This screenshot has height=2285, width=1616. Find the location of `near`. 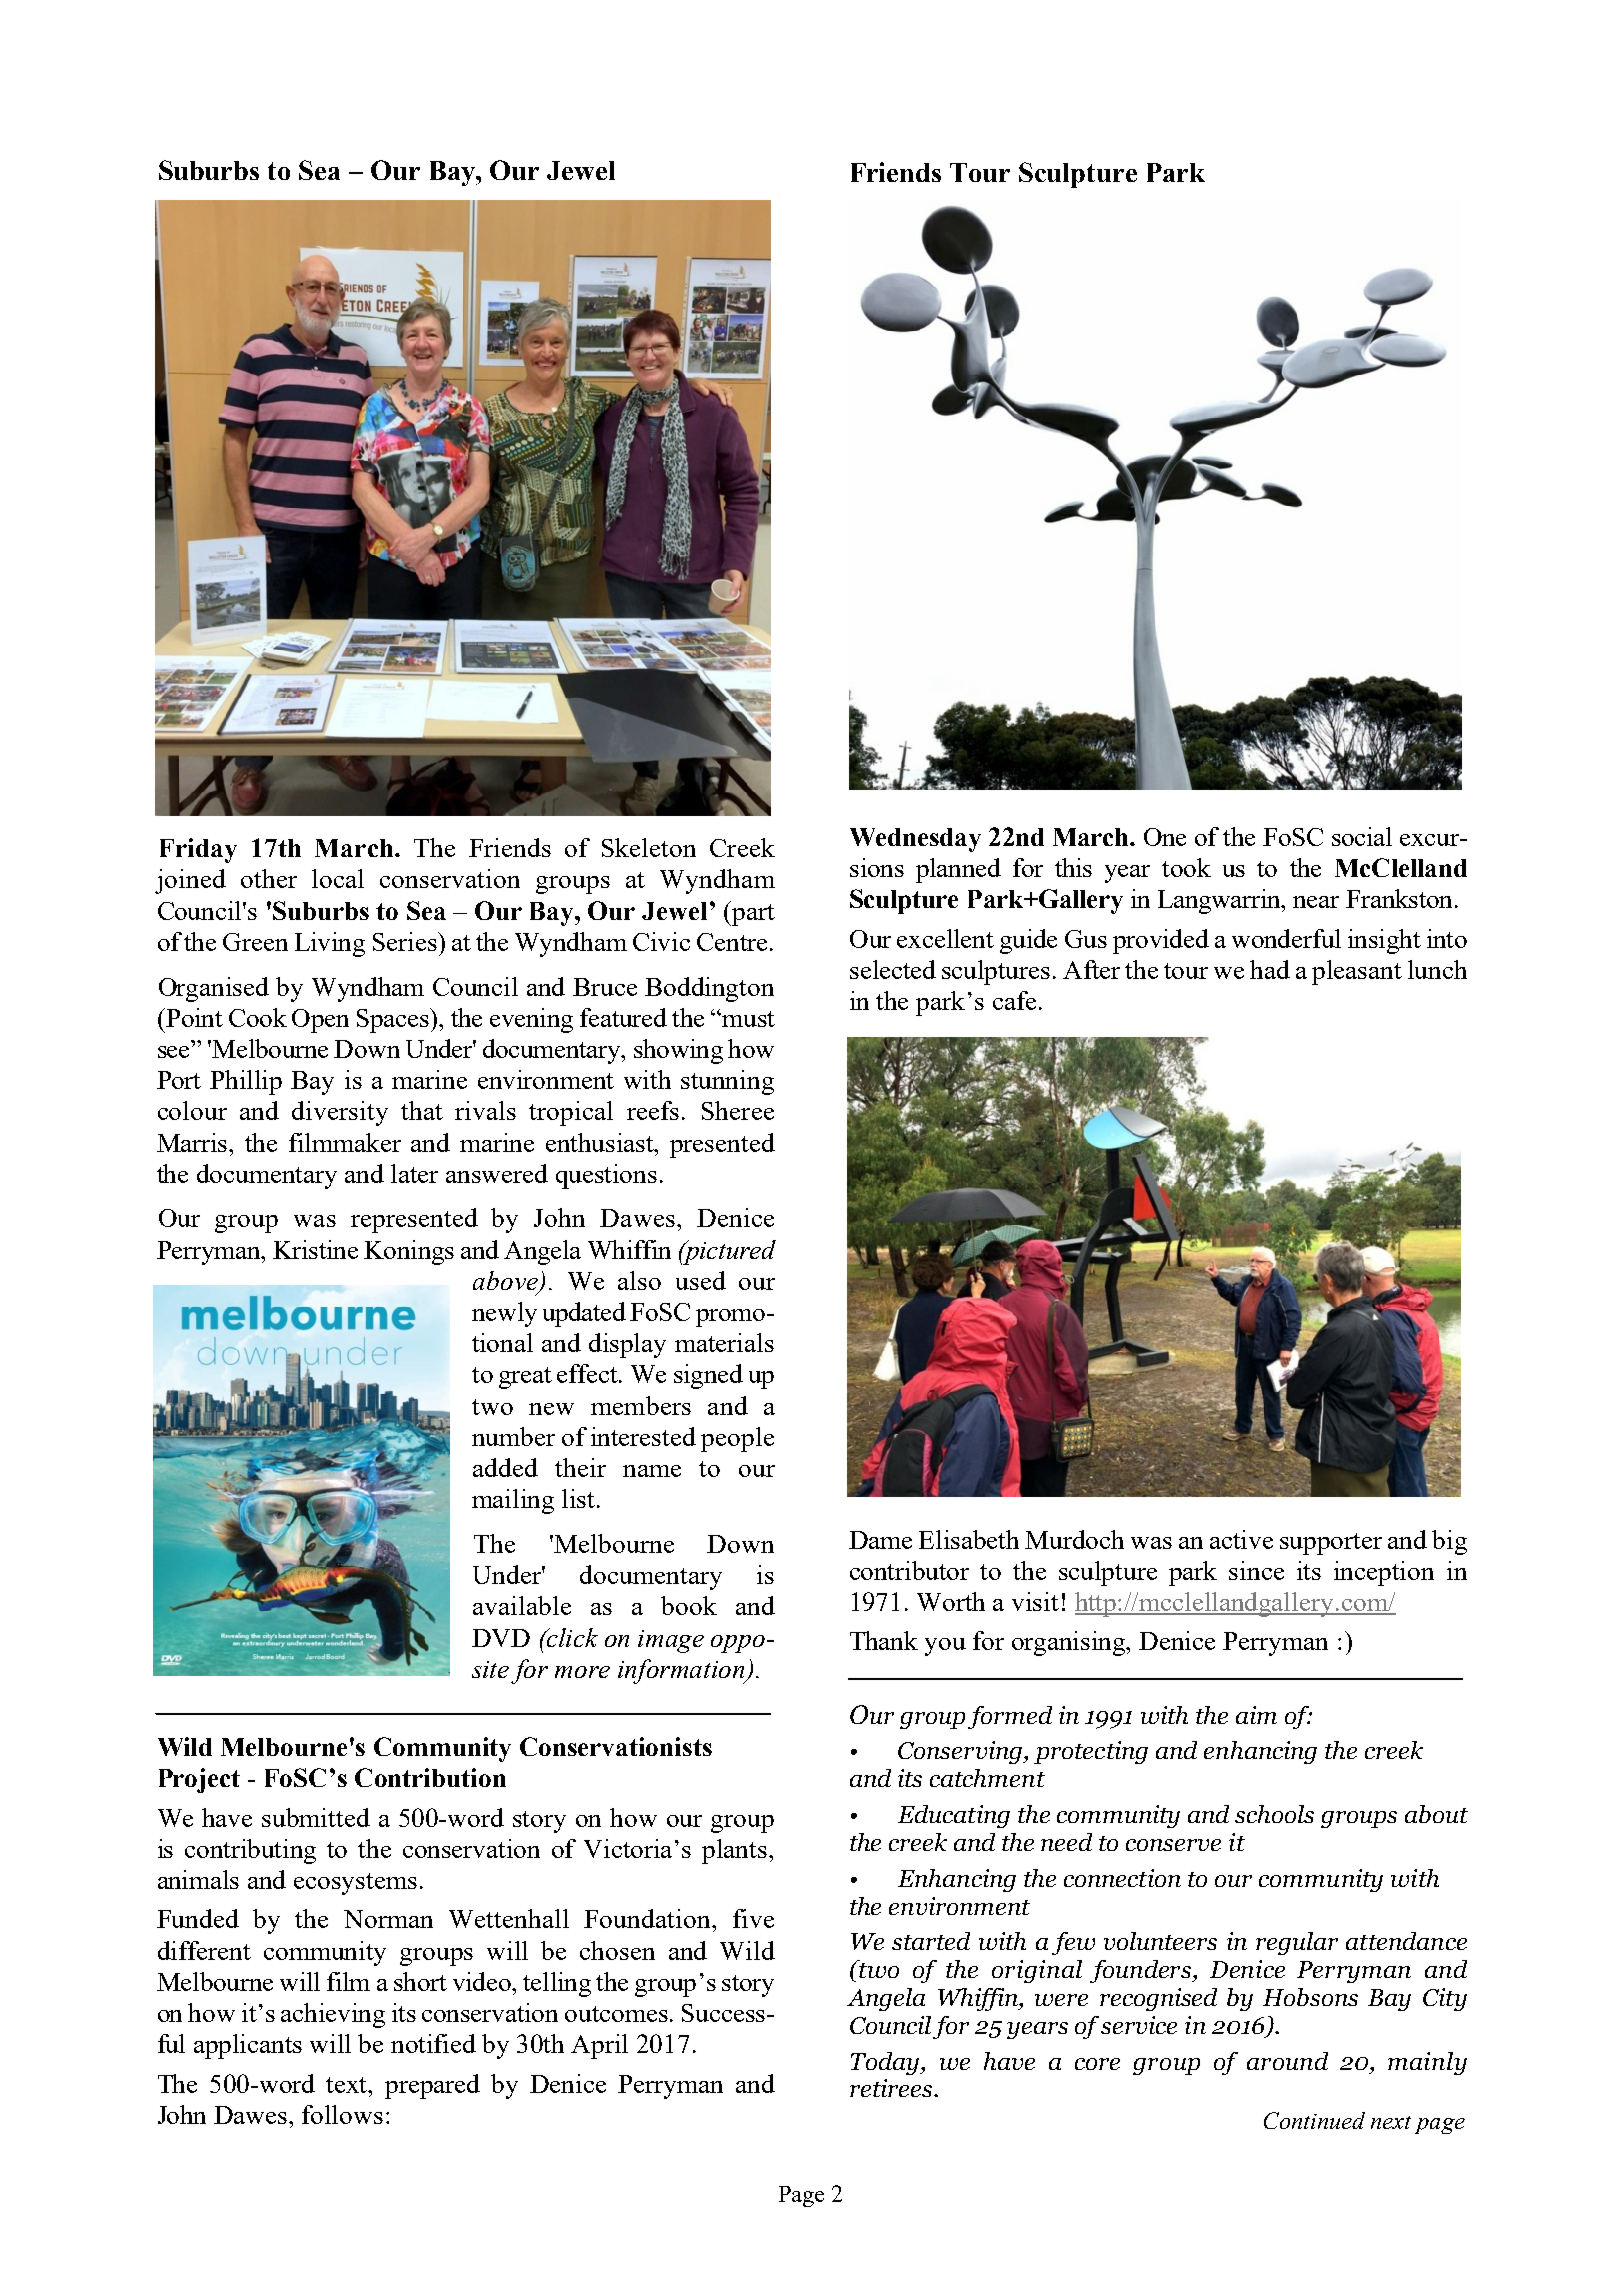

near is located at coordinates (1316, 902).
